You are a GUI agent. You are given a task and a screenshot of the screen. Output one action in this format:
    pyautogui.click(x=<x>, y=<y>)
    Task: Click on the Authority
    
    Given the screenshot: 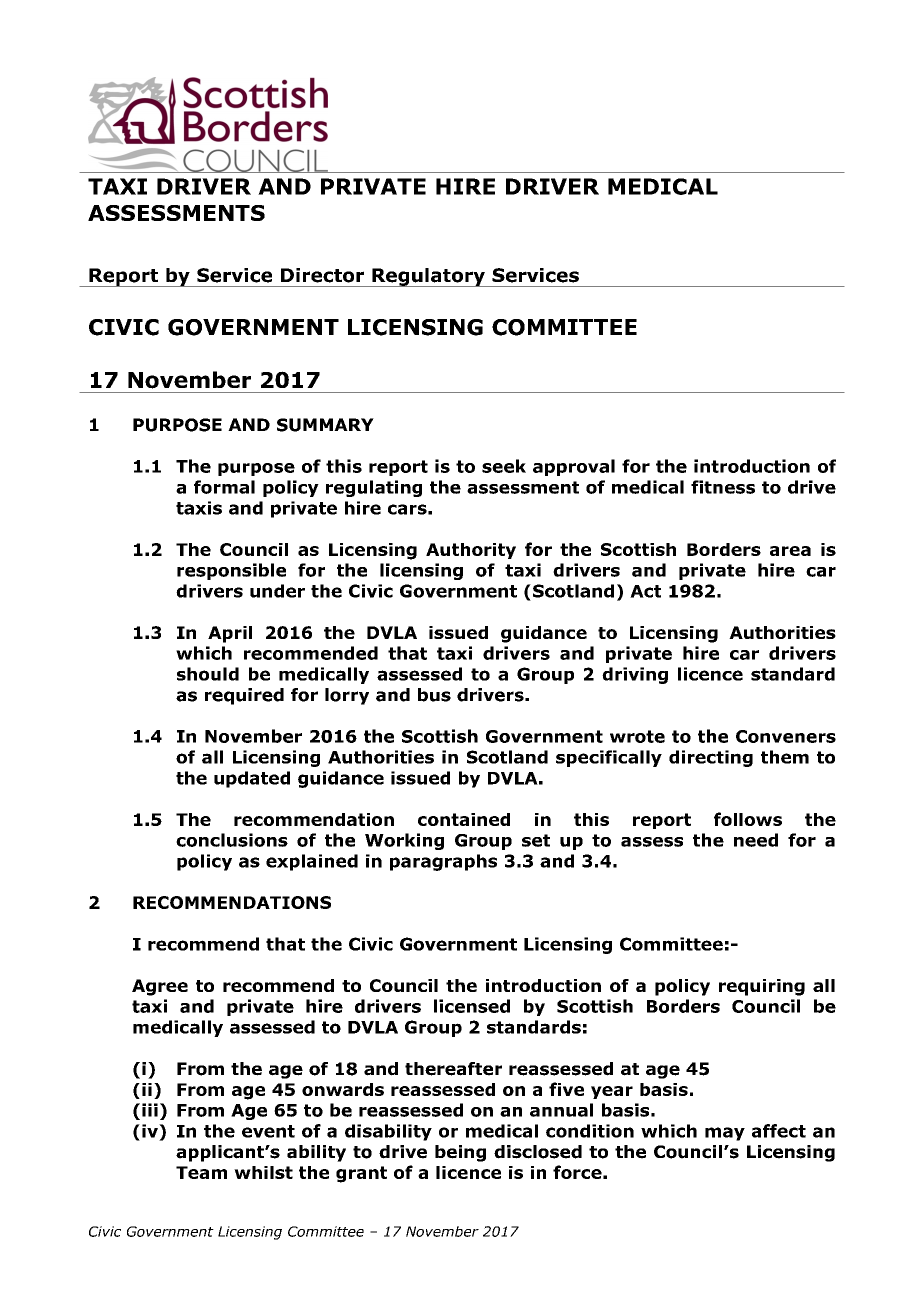 What is the action you would take?
    pyautogui.click(x=471, y=551)
